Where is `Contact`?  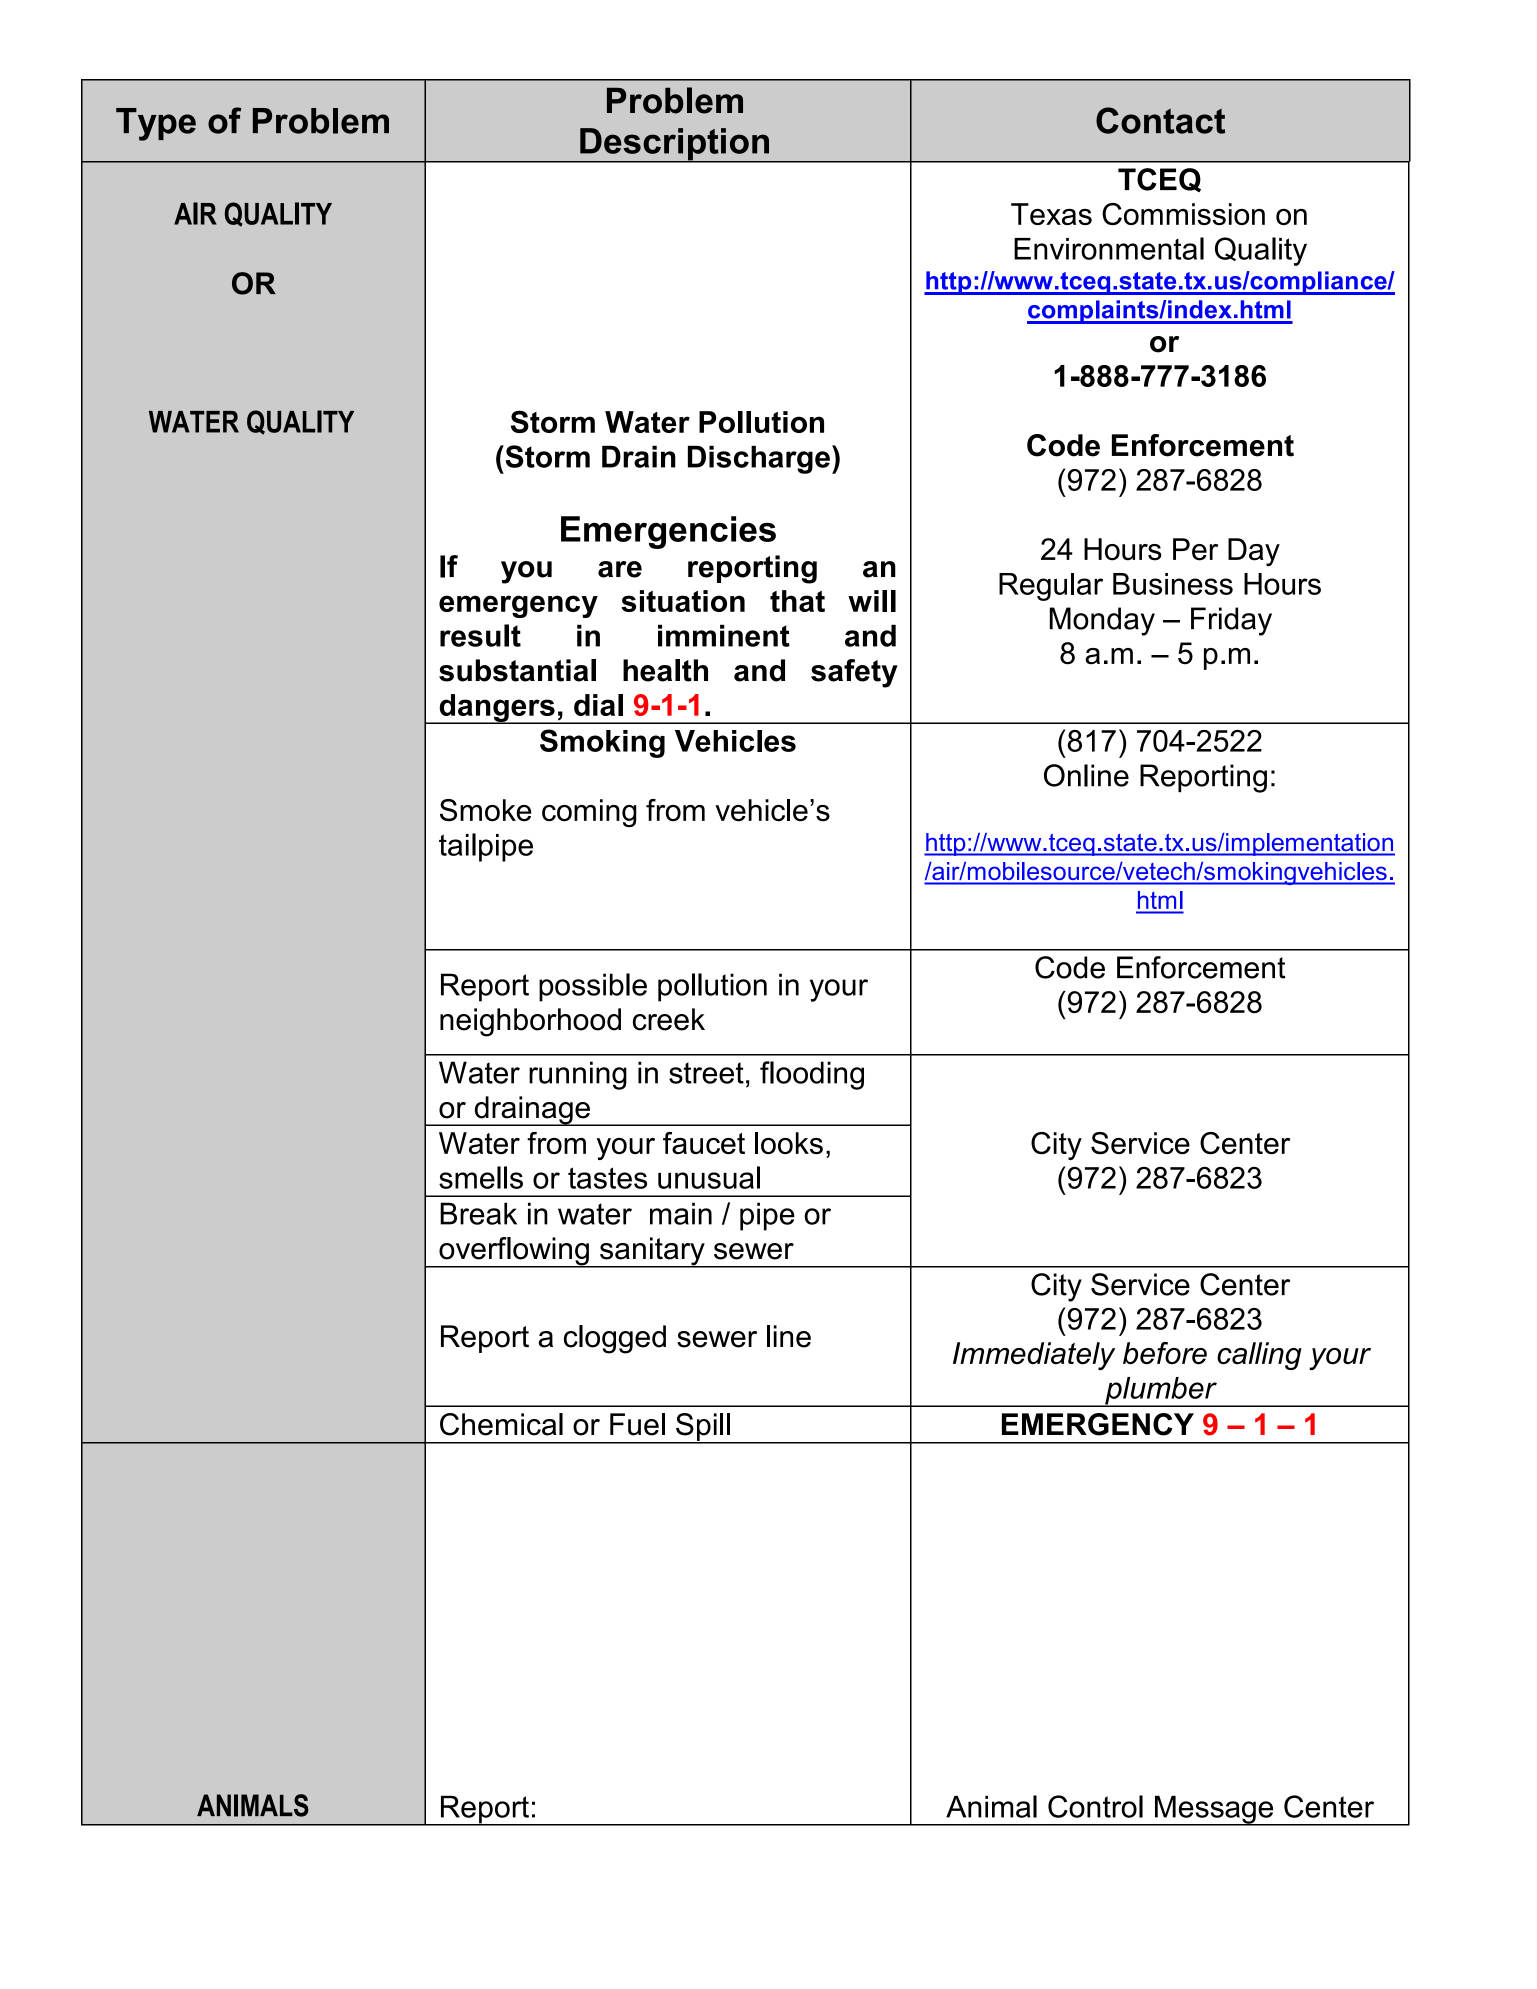
Contact is located at coordinates (1160, 120).
